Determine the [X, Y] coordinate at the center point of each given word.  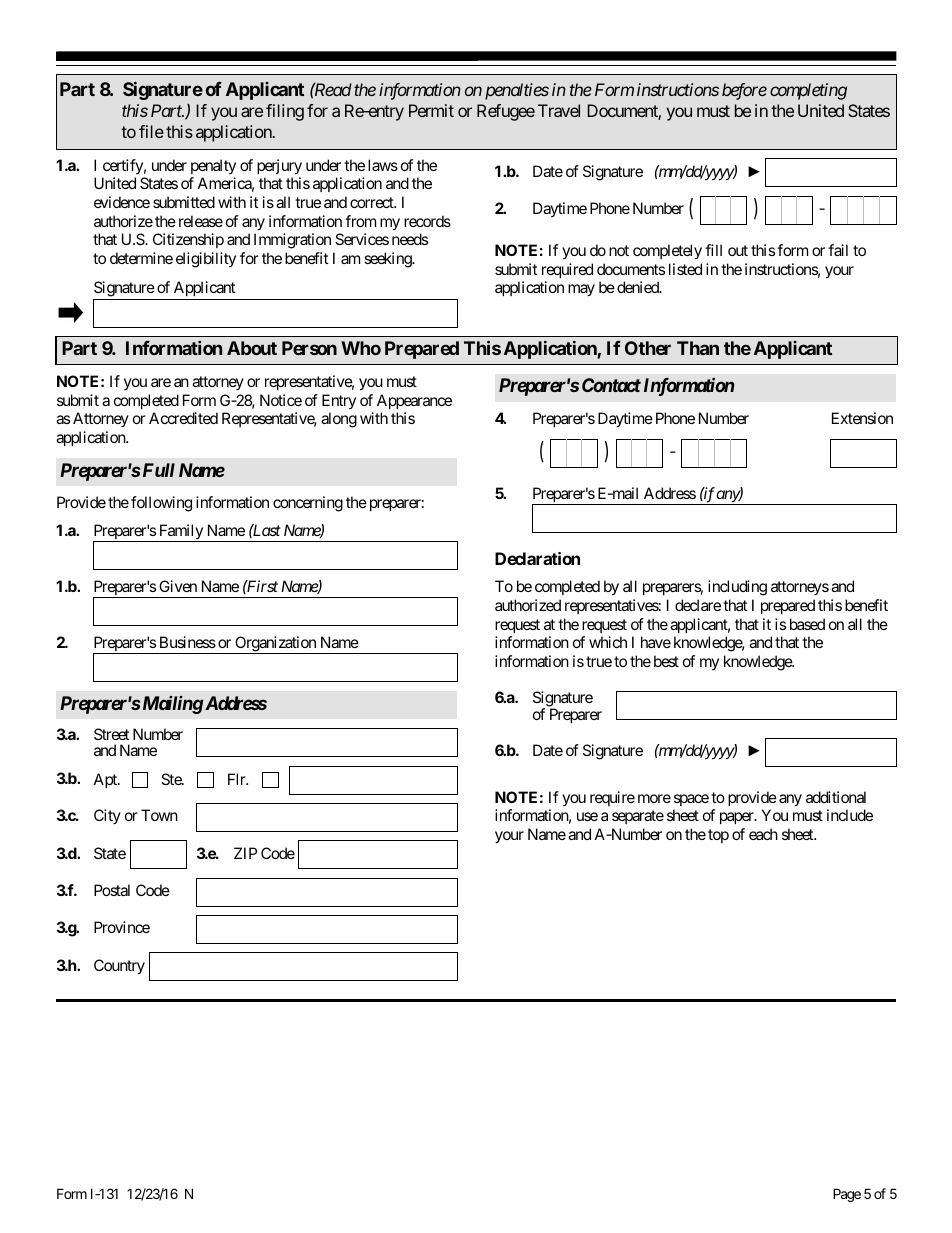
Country [119, 967]
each [763, 834]
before [744, 91]
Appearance [414, 401]
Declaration [537, 558]
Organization [275, 645]
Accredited [183, 418]
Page [847, 1195]
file [151, 131]
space [691, 800]
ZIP [245, 853]
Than [698, 348]
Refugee [506, 112]
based [807, 624]
